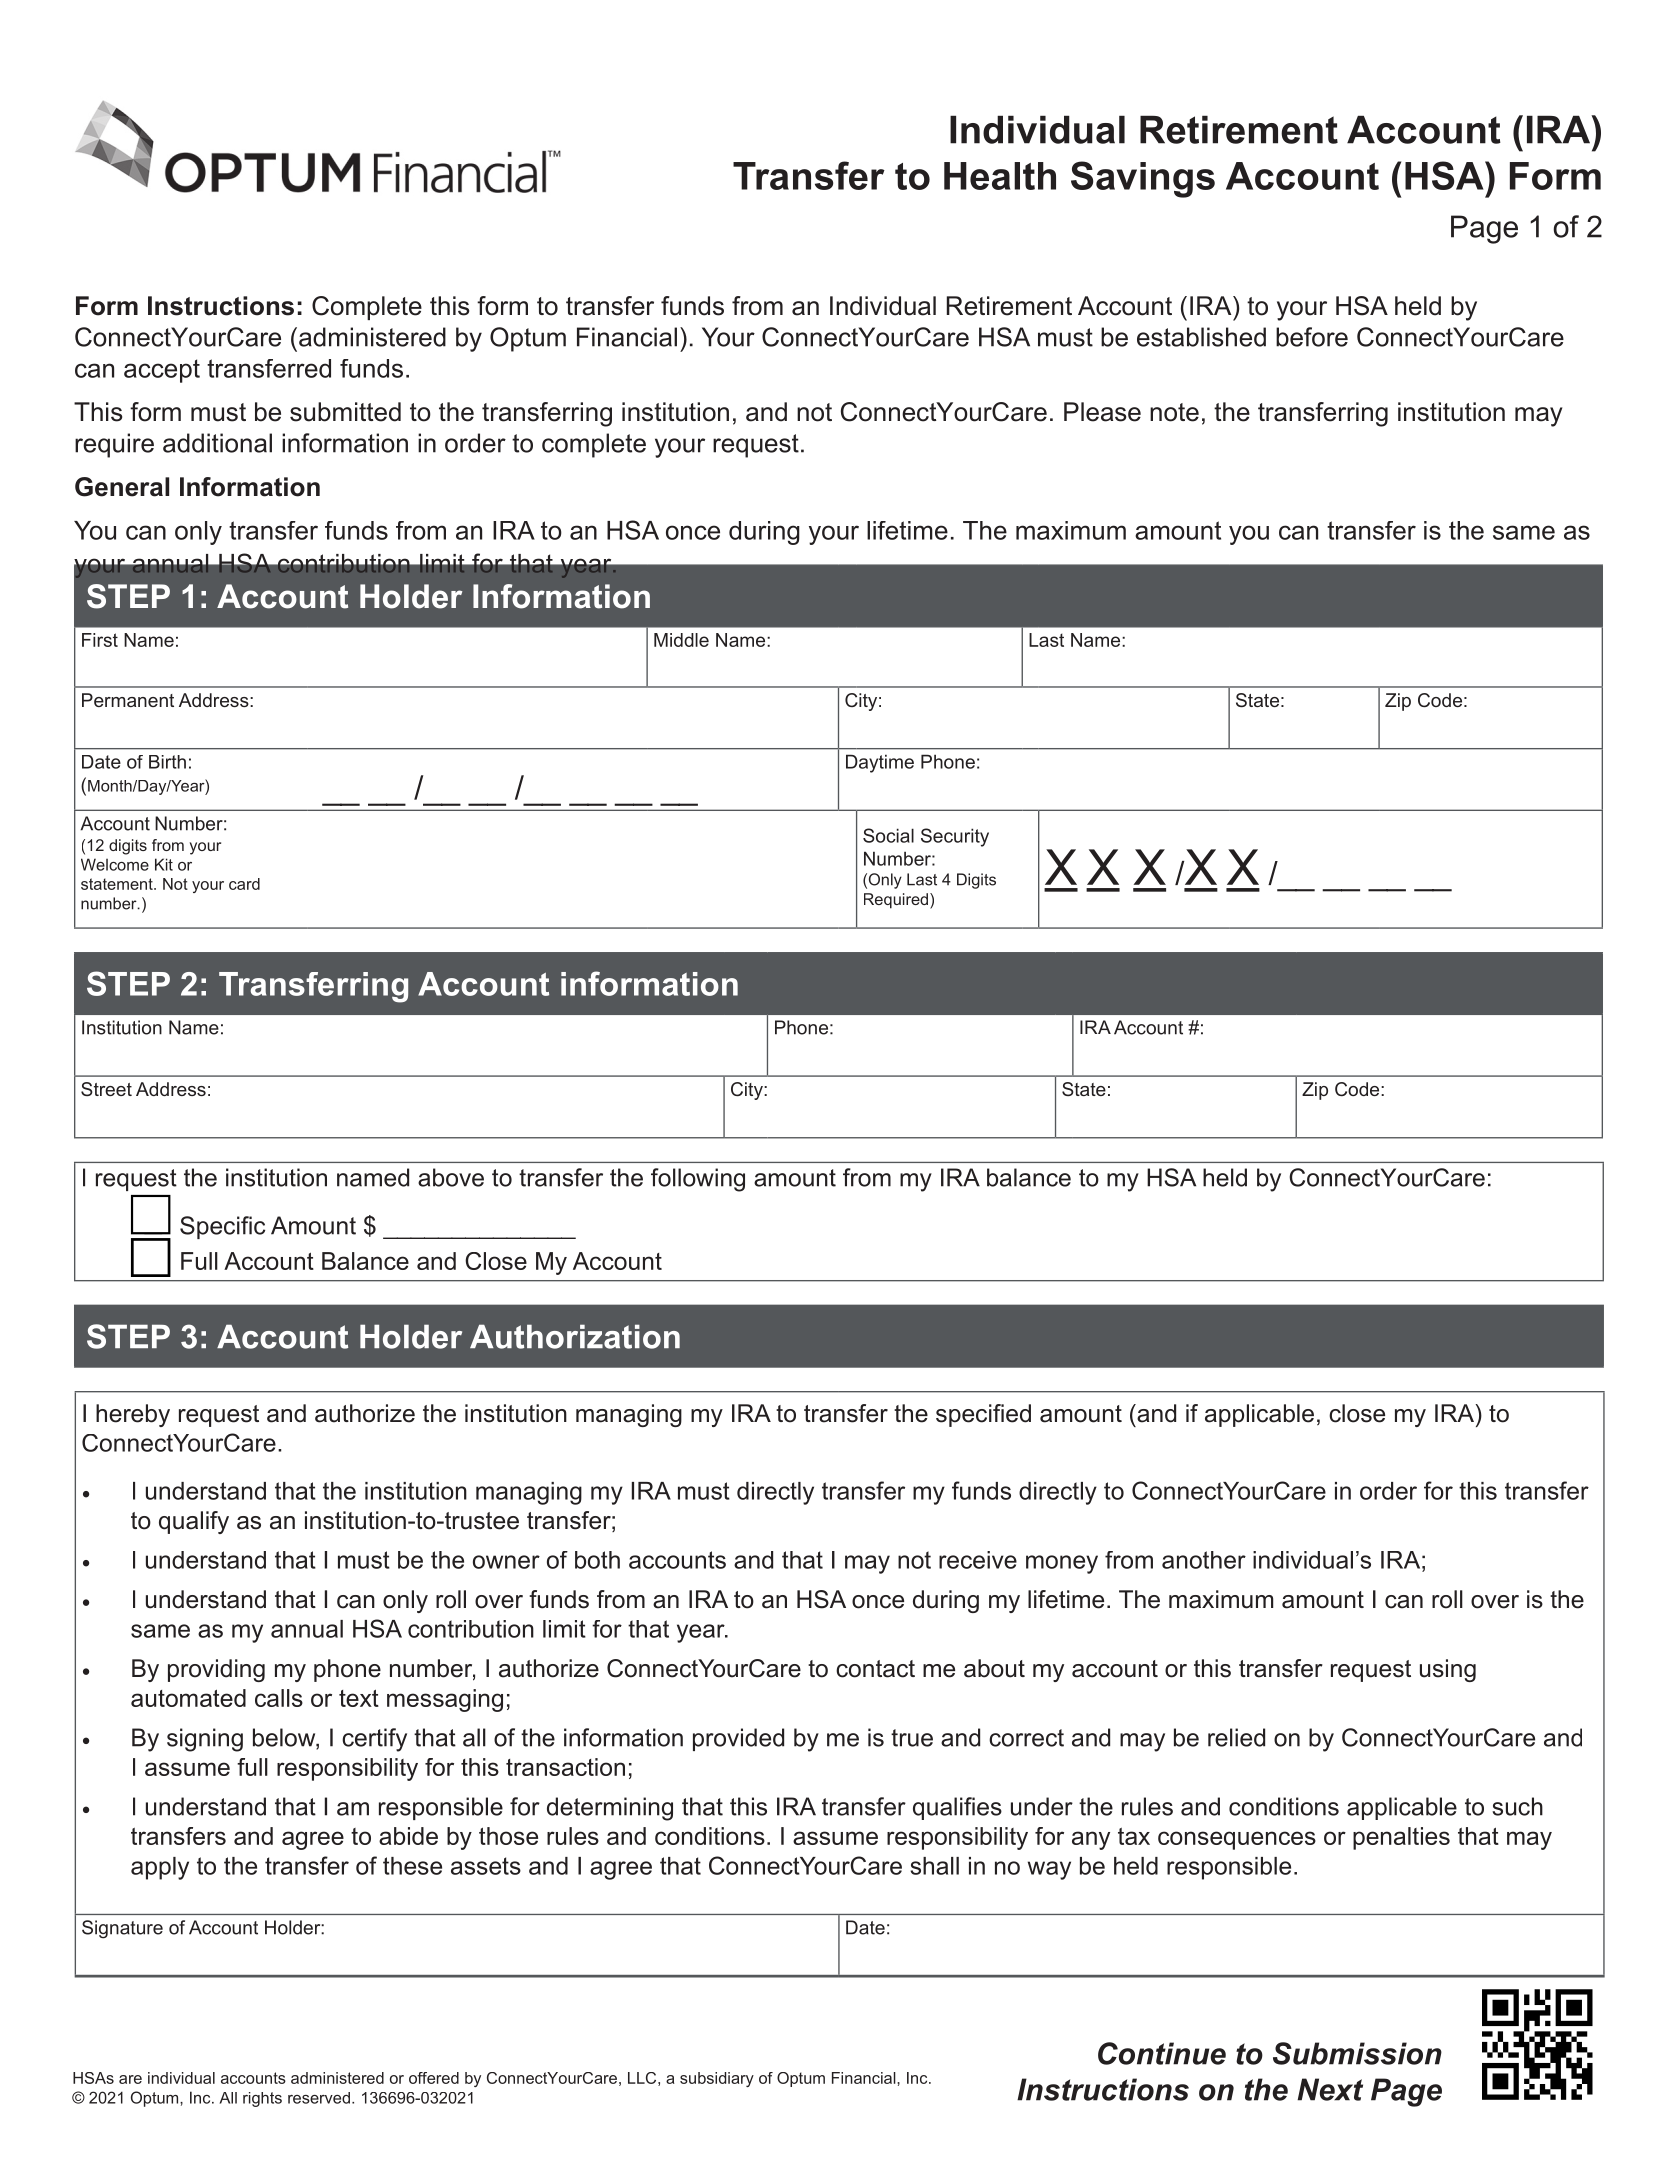  What do you see at coordinates (1312, 337) in the image?
I see `before` at bounding box center [1312, 337].
